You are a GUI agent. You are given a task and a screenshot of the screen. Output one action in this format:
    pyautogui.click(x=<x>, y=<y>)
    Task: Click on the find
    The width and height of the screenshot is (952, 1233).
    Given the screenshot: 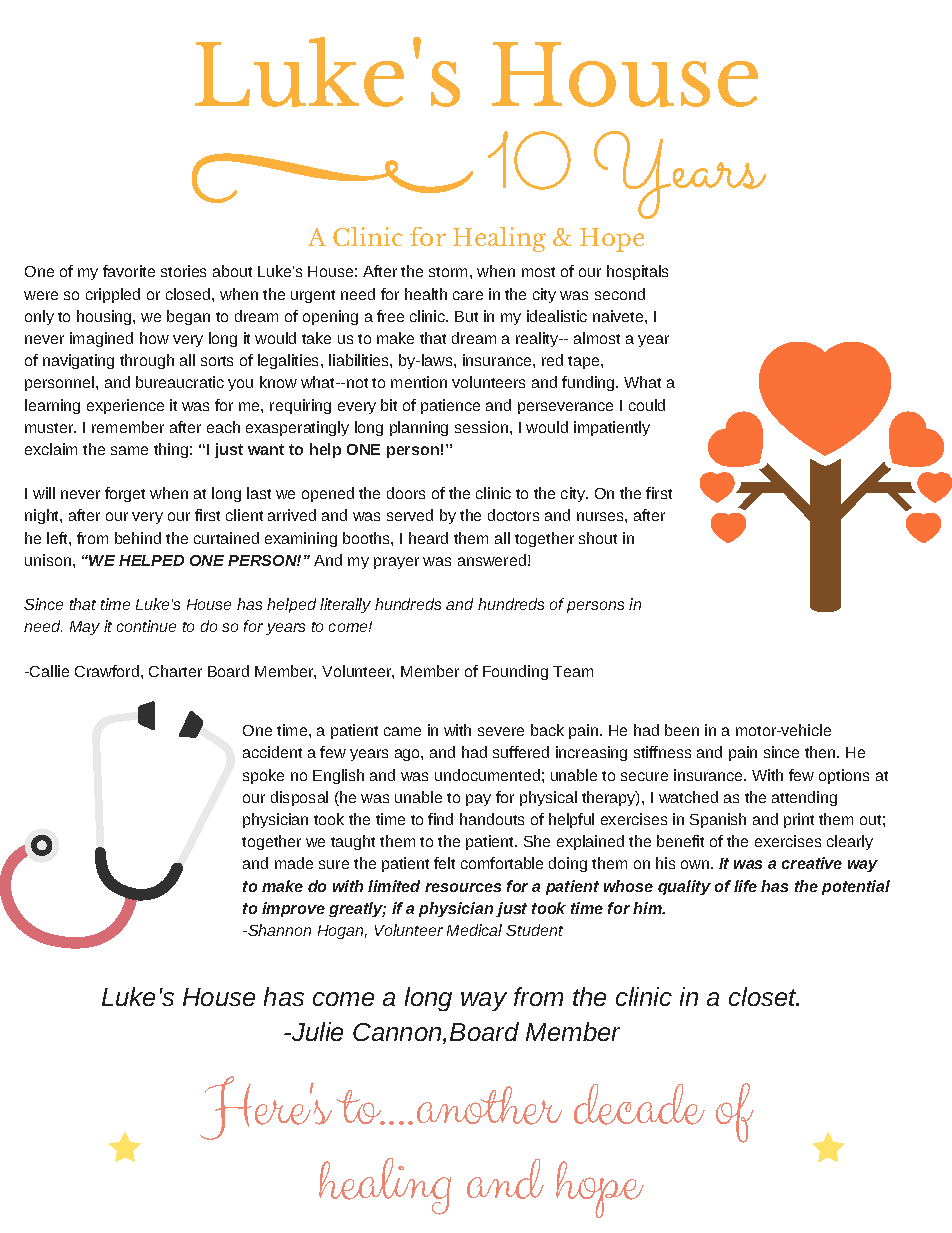 What is the action you would take?
    pyautogui.click(x=440, y=819)
